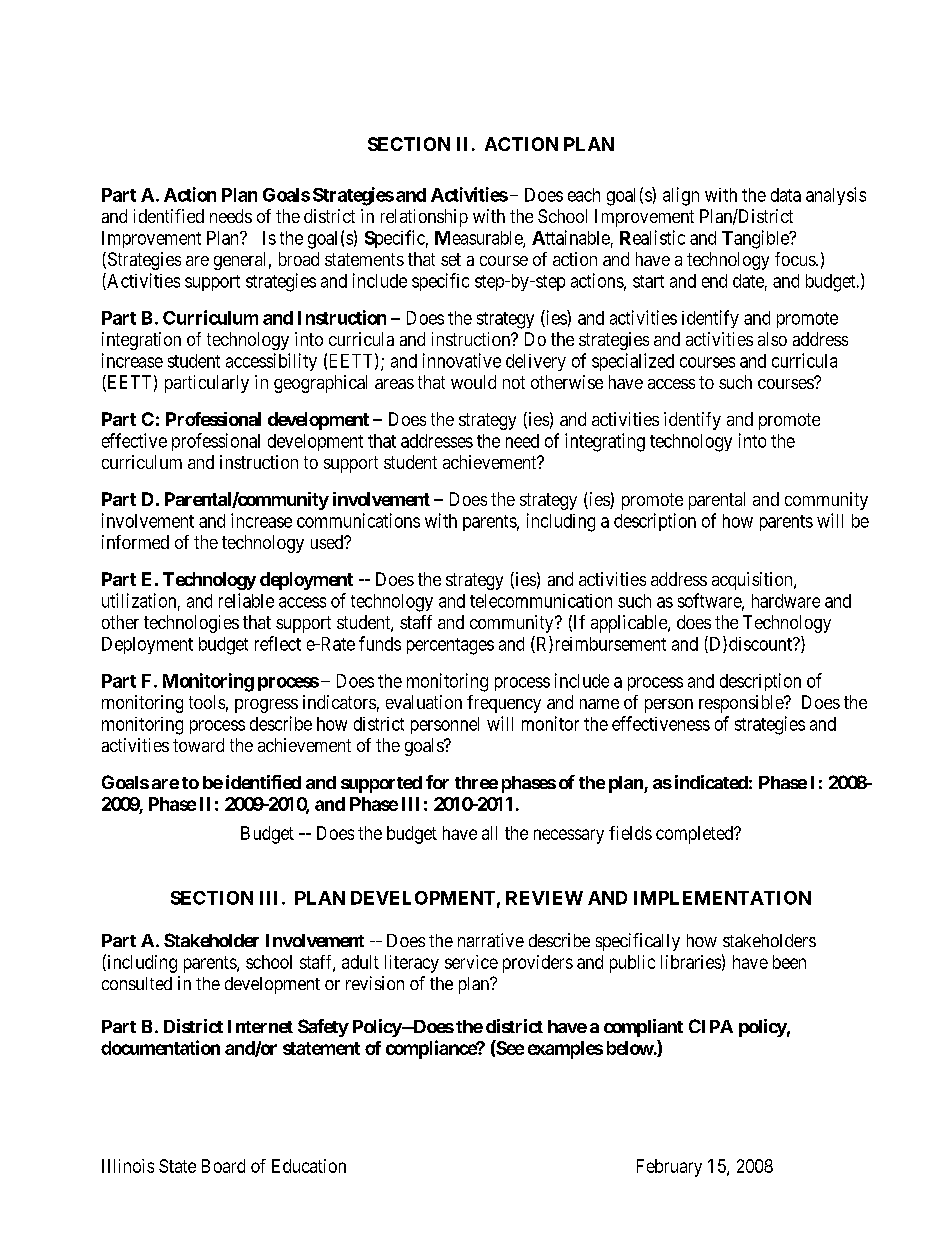 The width and height of the image is (952, 1233). Describe the element at coordinates (309, 1166) in the image. I see `Education` at that location.
